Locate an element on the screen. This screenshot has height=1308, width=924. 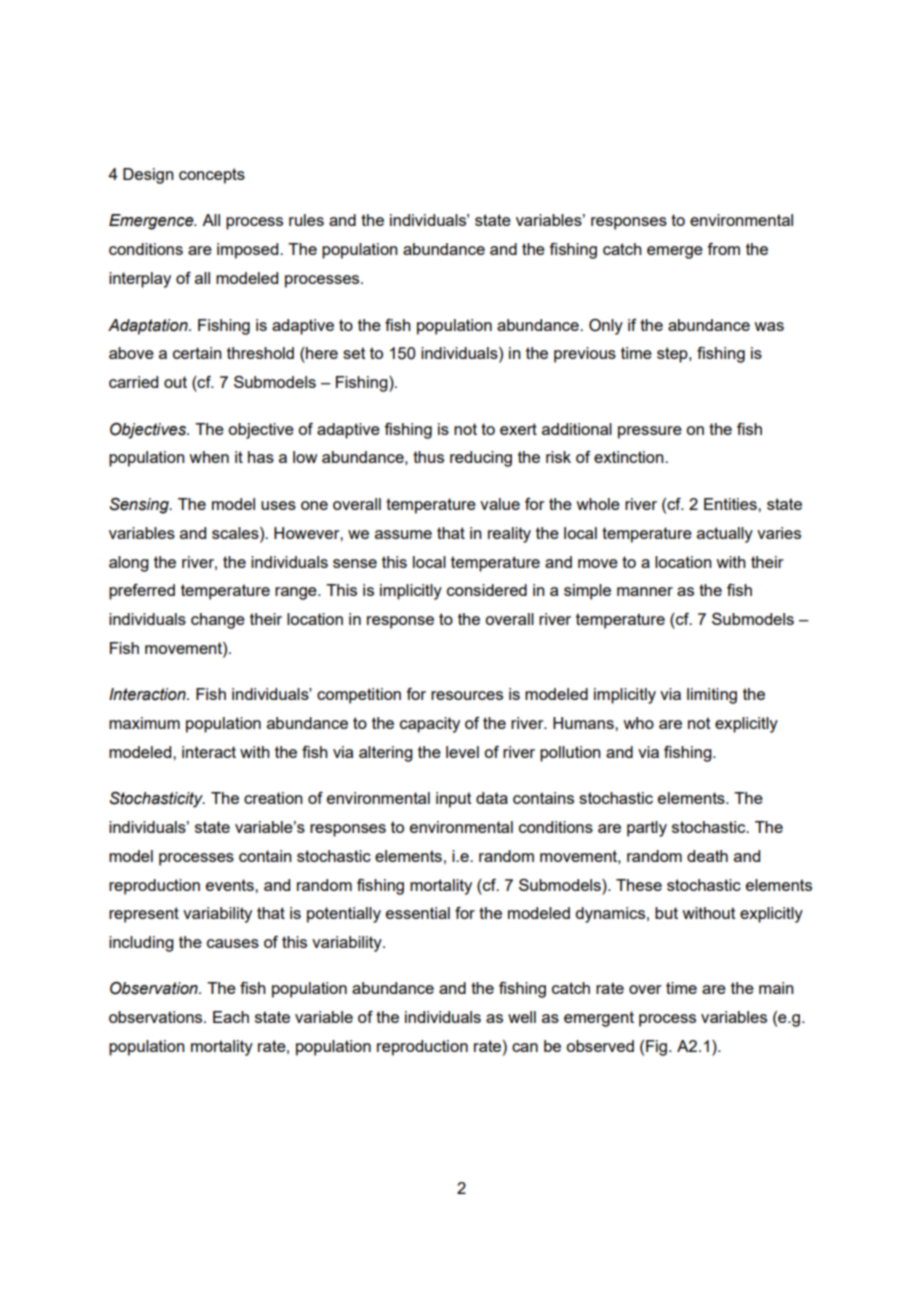
concepts is located at coordinates (212, 176).
